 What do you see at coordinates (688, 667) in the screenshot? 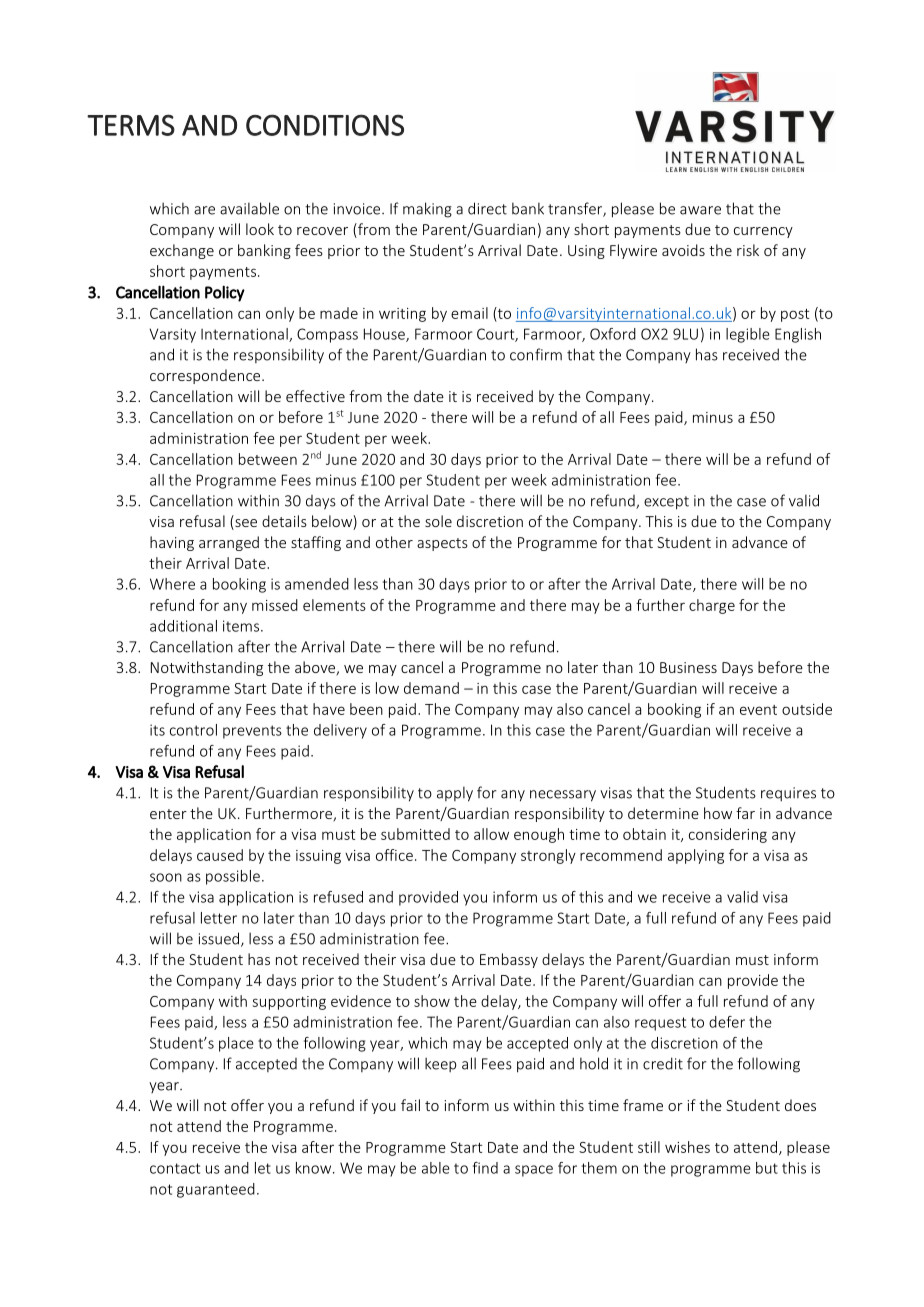
I see `Business` at bounding box center [688, 667].
